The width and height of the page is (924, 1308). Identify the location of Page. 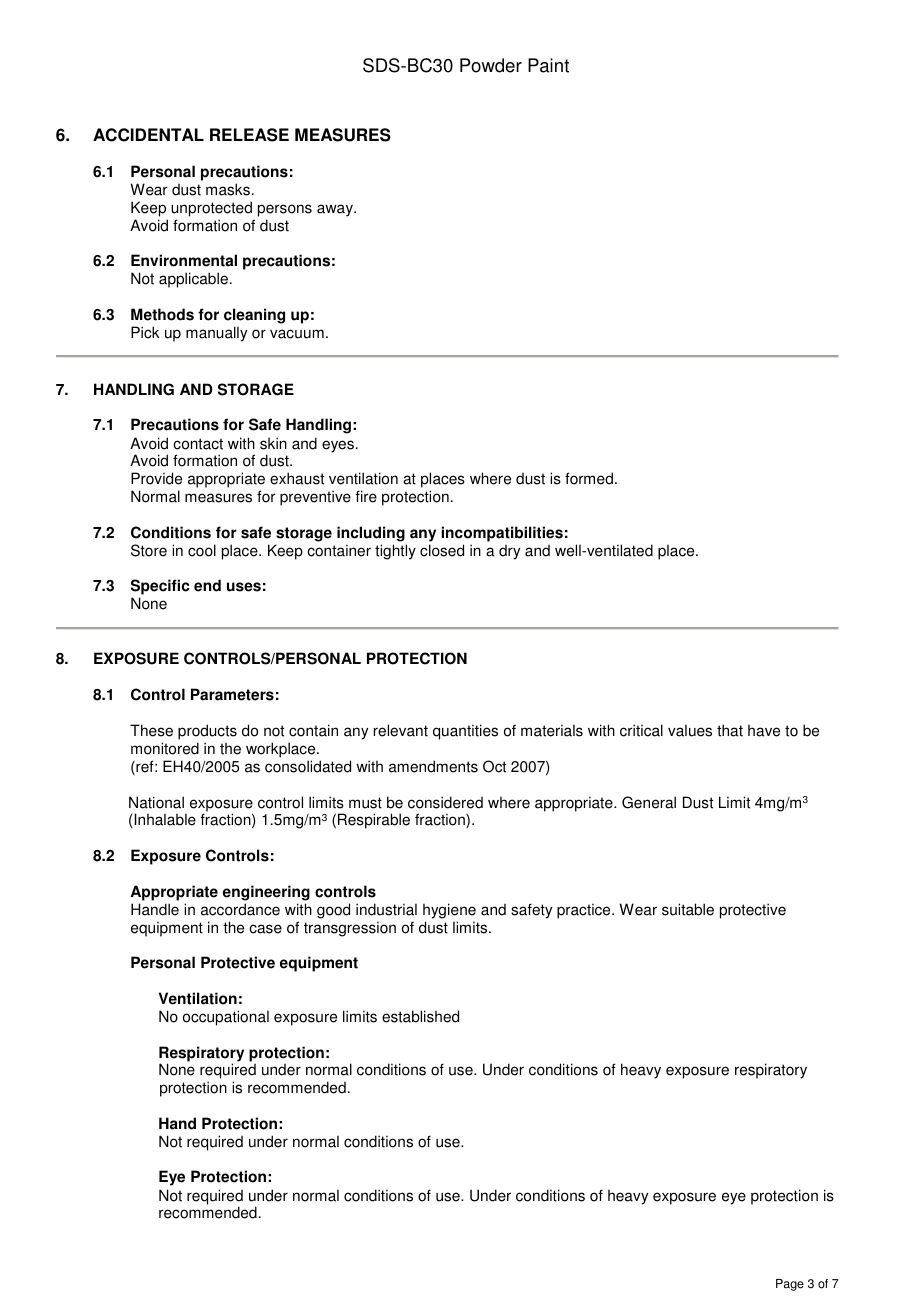
(790, 1285).
